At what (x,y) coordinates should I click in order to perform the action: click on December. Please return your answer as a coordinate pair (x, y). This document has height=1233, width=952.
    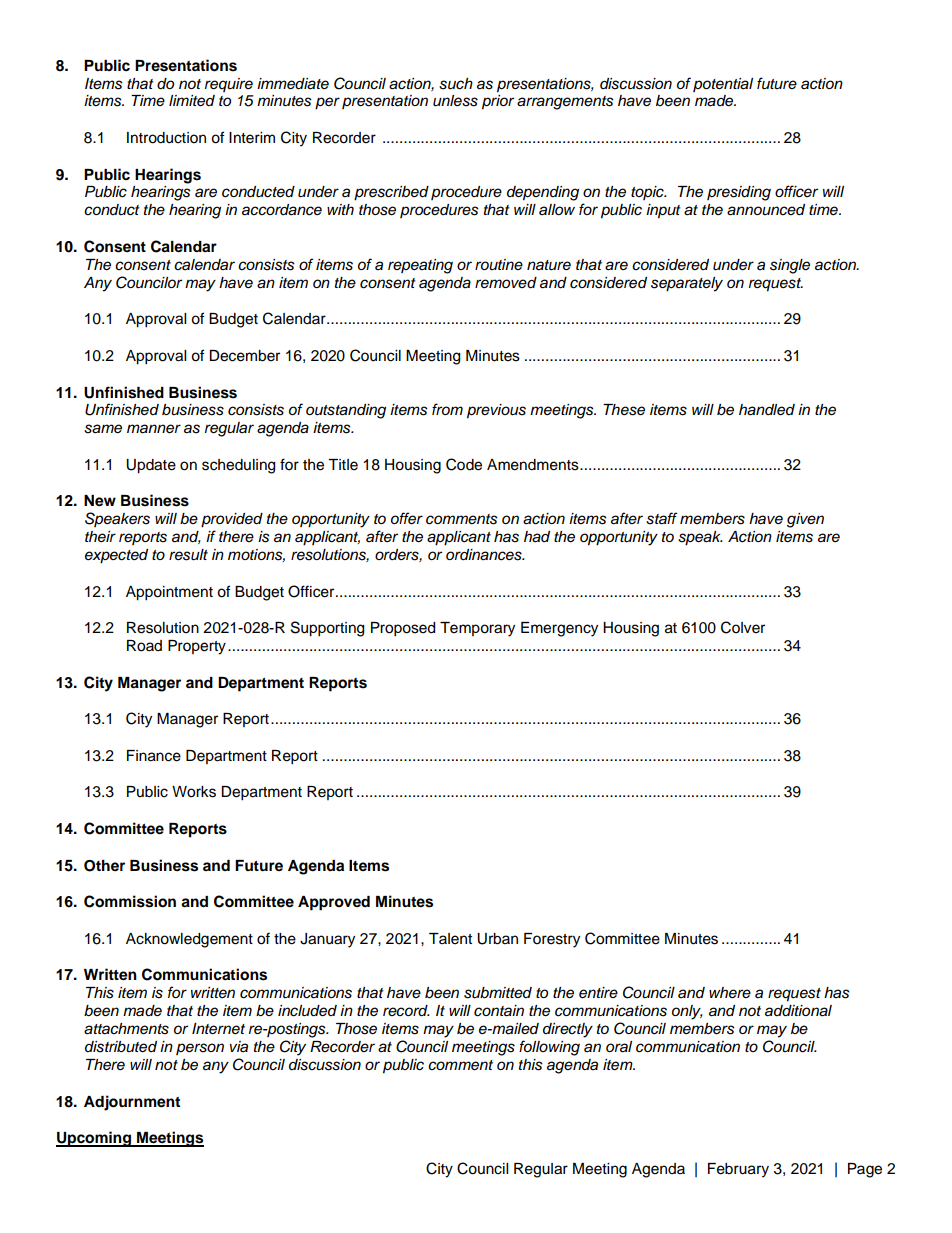
    Looking at the image, I should click on (244, 356).
